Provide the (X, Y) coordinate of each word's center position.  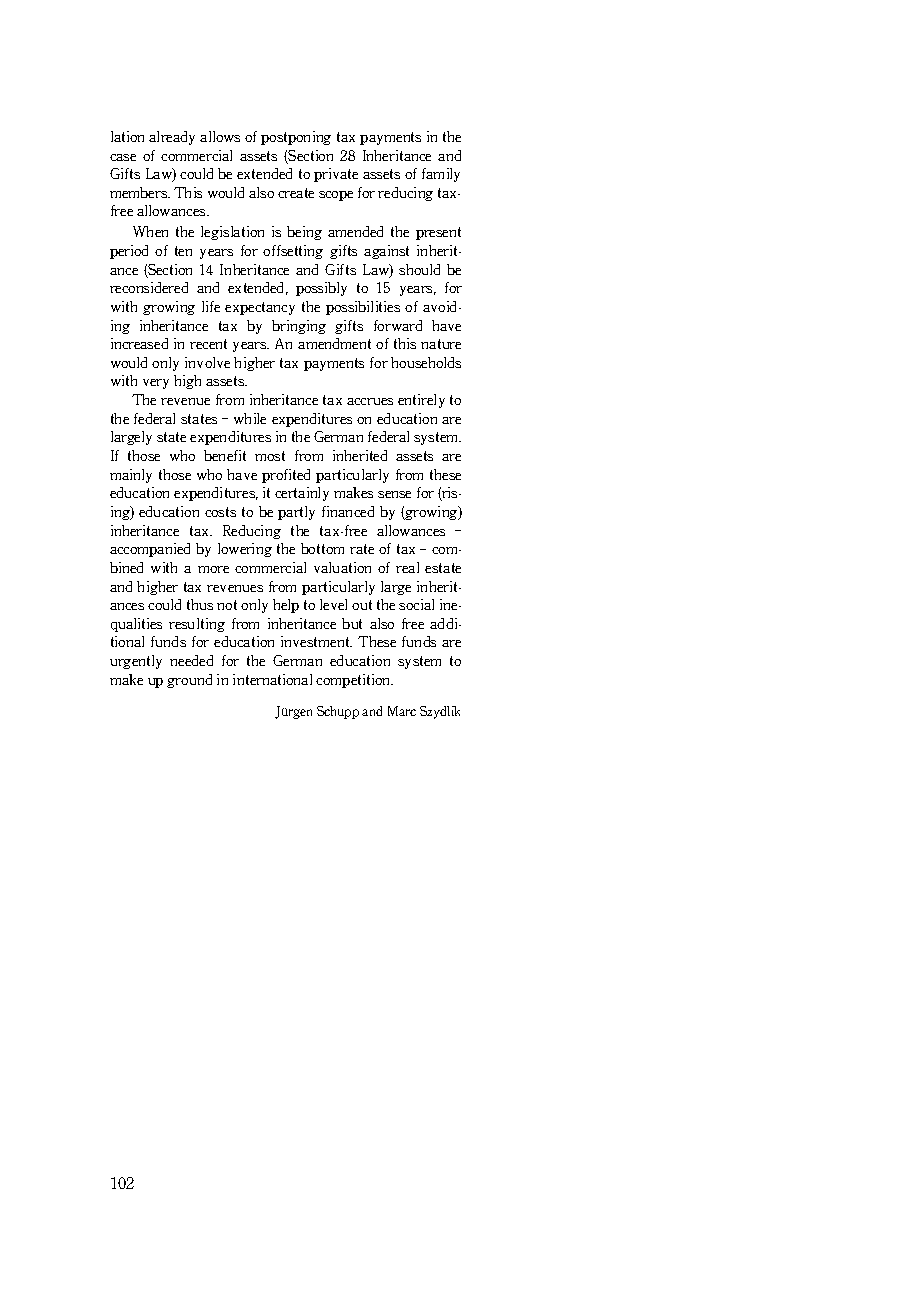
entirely (421, 401)
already (172, 138)
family (441, 175)
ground (189, 681)
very (156, 384)
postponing (296, 138)
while (250, 418)
